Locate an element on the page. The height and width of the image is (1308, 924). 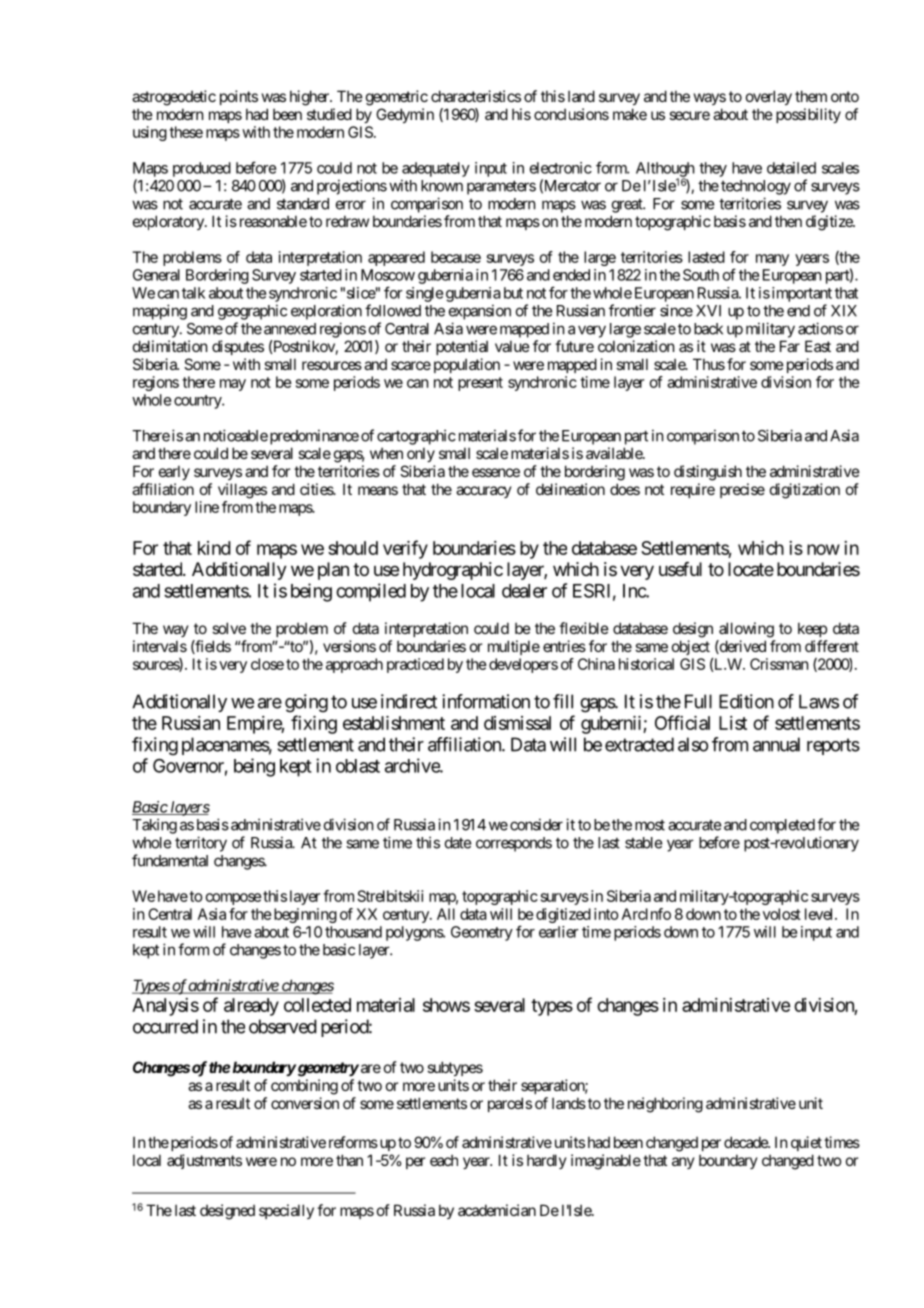
consider is located at coordinates (536, 824).
